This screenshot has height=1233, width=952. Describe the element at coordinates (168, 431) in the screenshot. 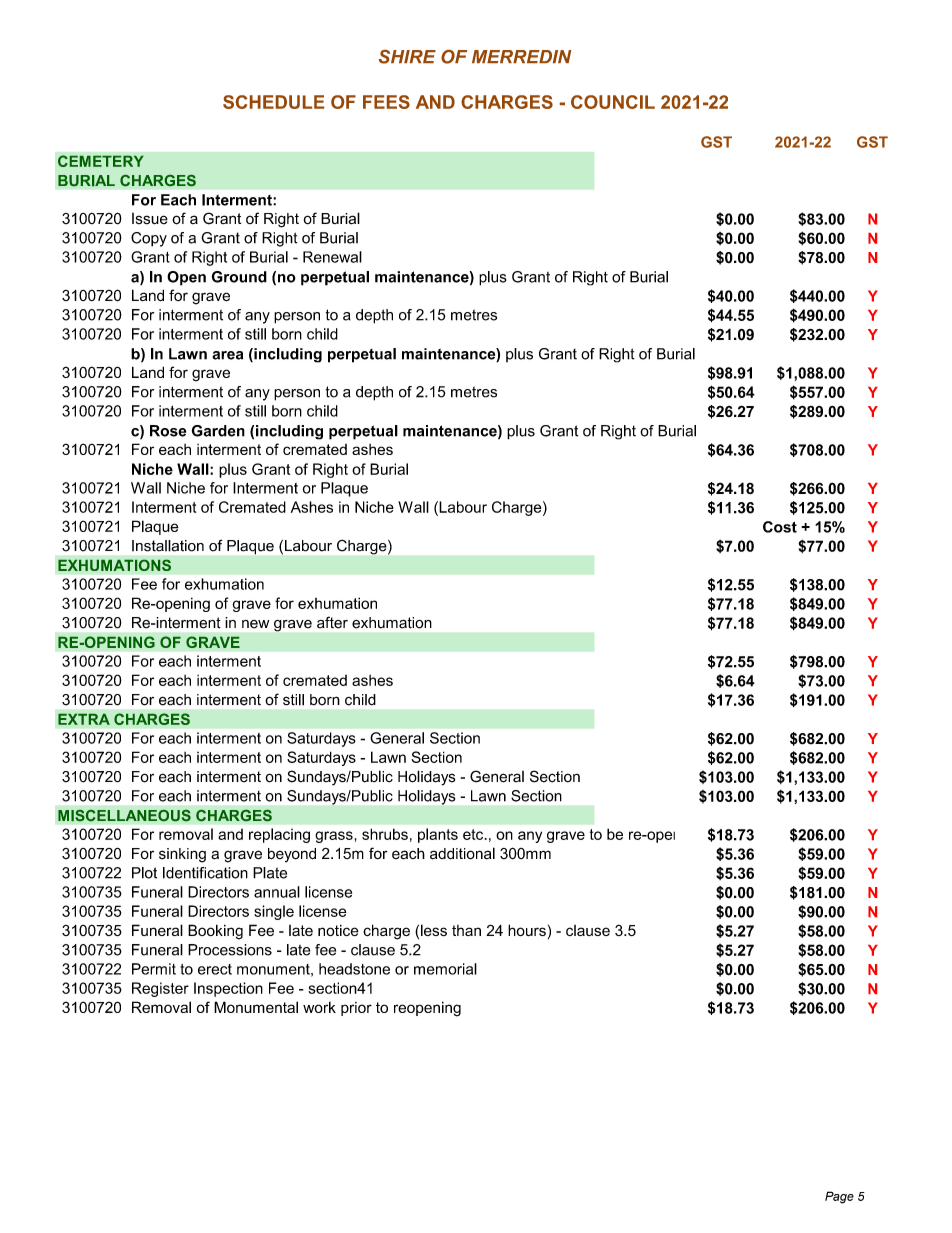

I see `Rose` at that location.
